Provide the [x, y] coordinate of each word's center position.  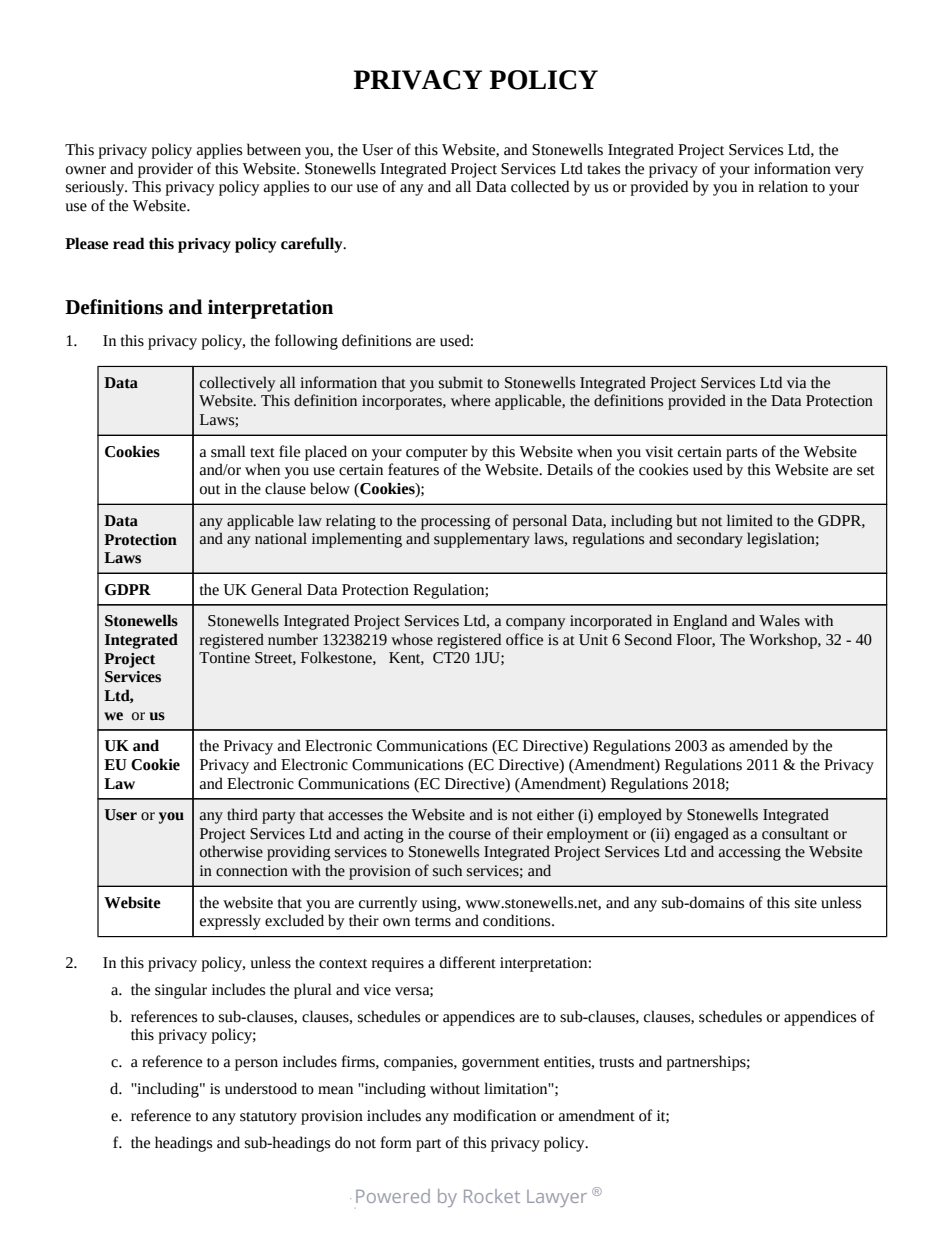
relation [783, 186]
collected [540, 186]
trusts [616, 1063]
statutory [268, 1118]
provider [165, 170]
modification [494, 1115]
